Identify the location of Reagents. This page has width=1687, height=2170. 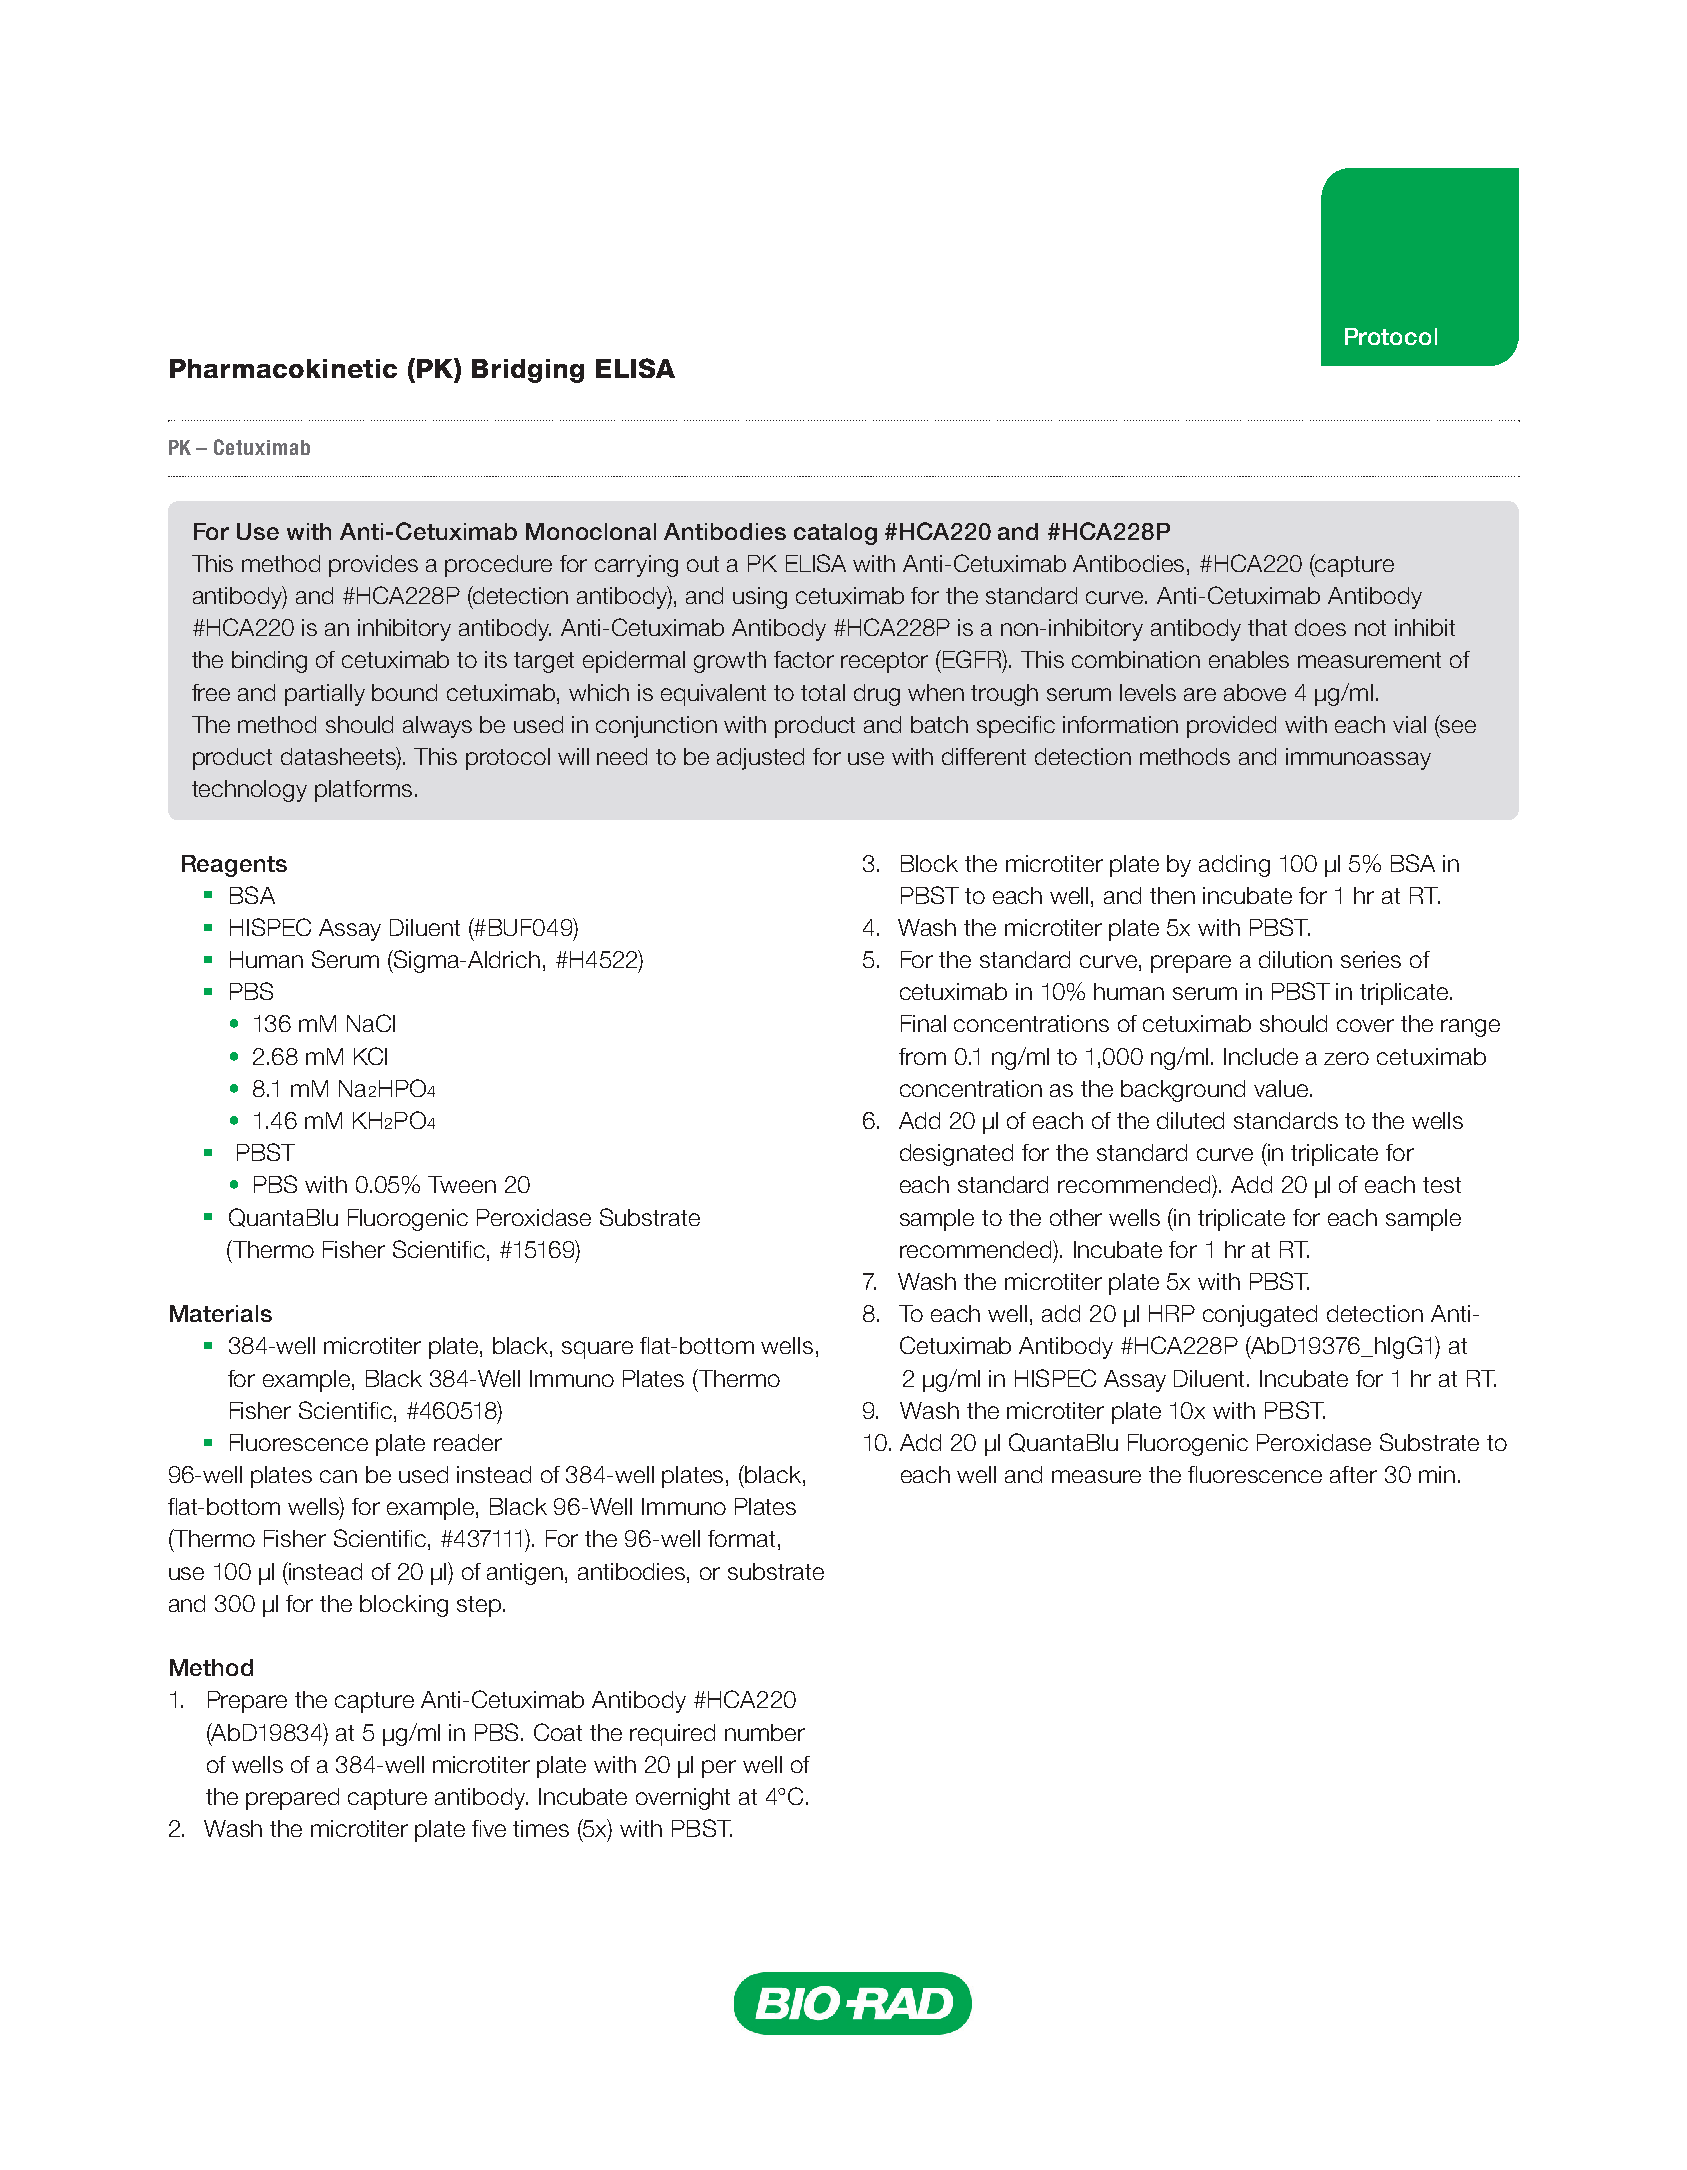
(234, 866).
